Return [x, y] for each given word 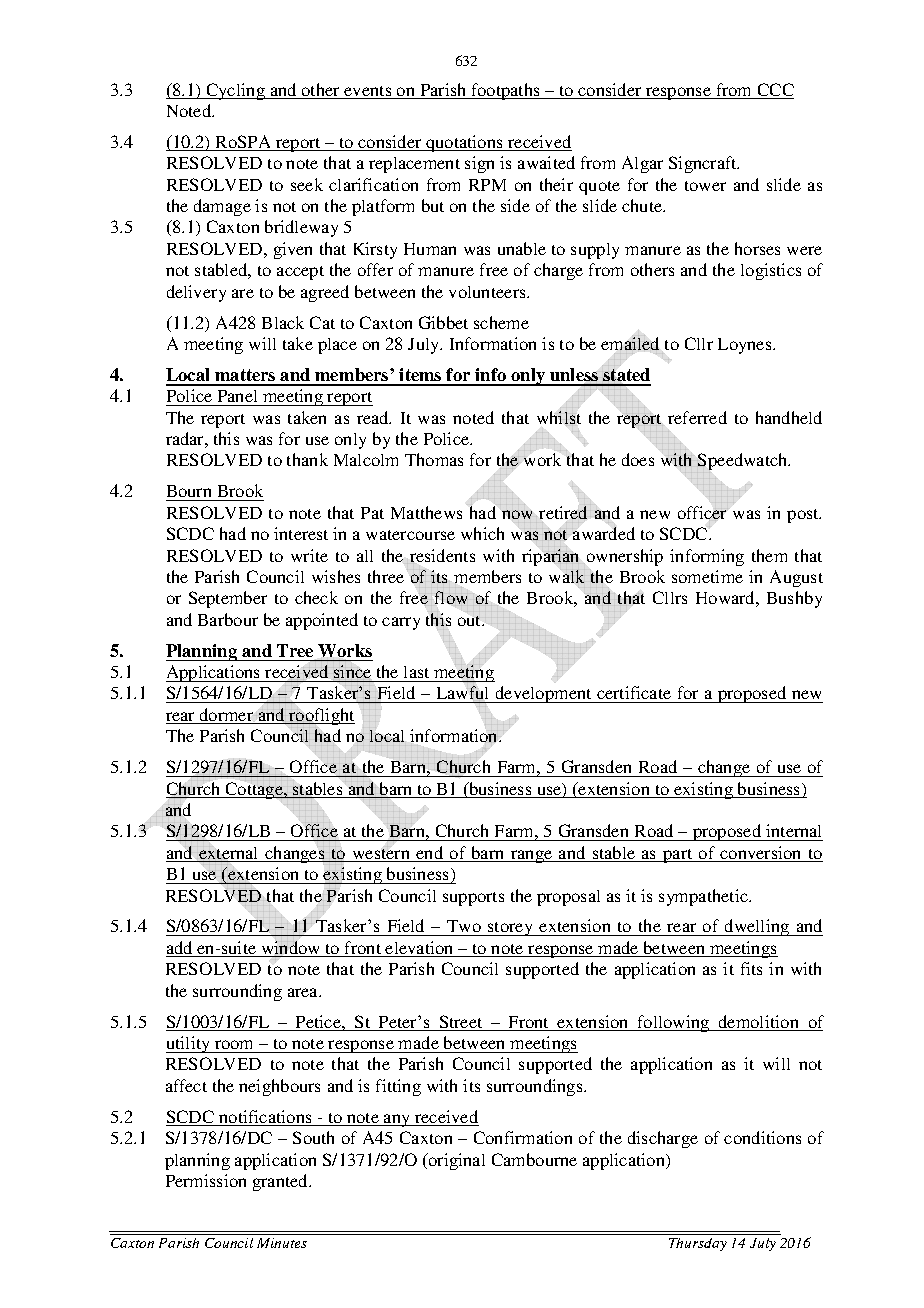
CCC [774, 91]
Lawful [463, 694]
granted [282, 1182]
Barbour [228, 619]
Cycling [235, 91]
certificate [634, 694]
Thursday [698, 1244]
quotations [465, 143]
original [456, 1161]
